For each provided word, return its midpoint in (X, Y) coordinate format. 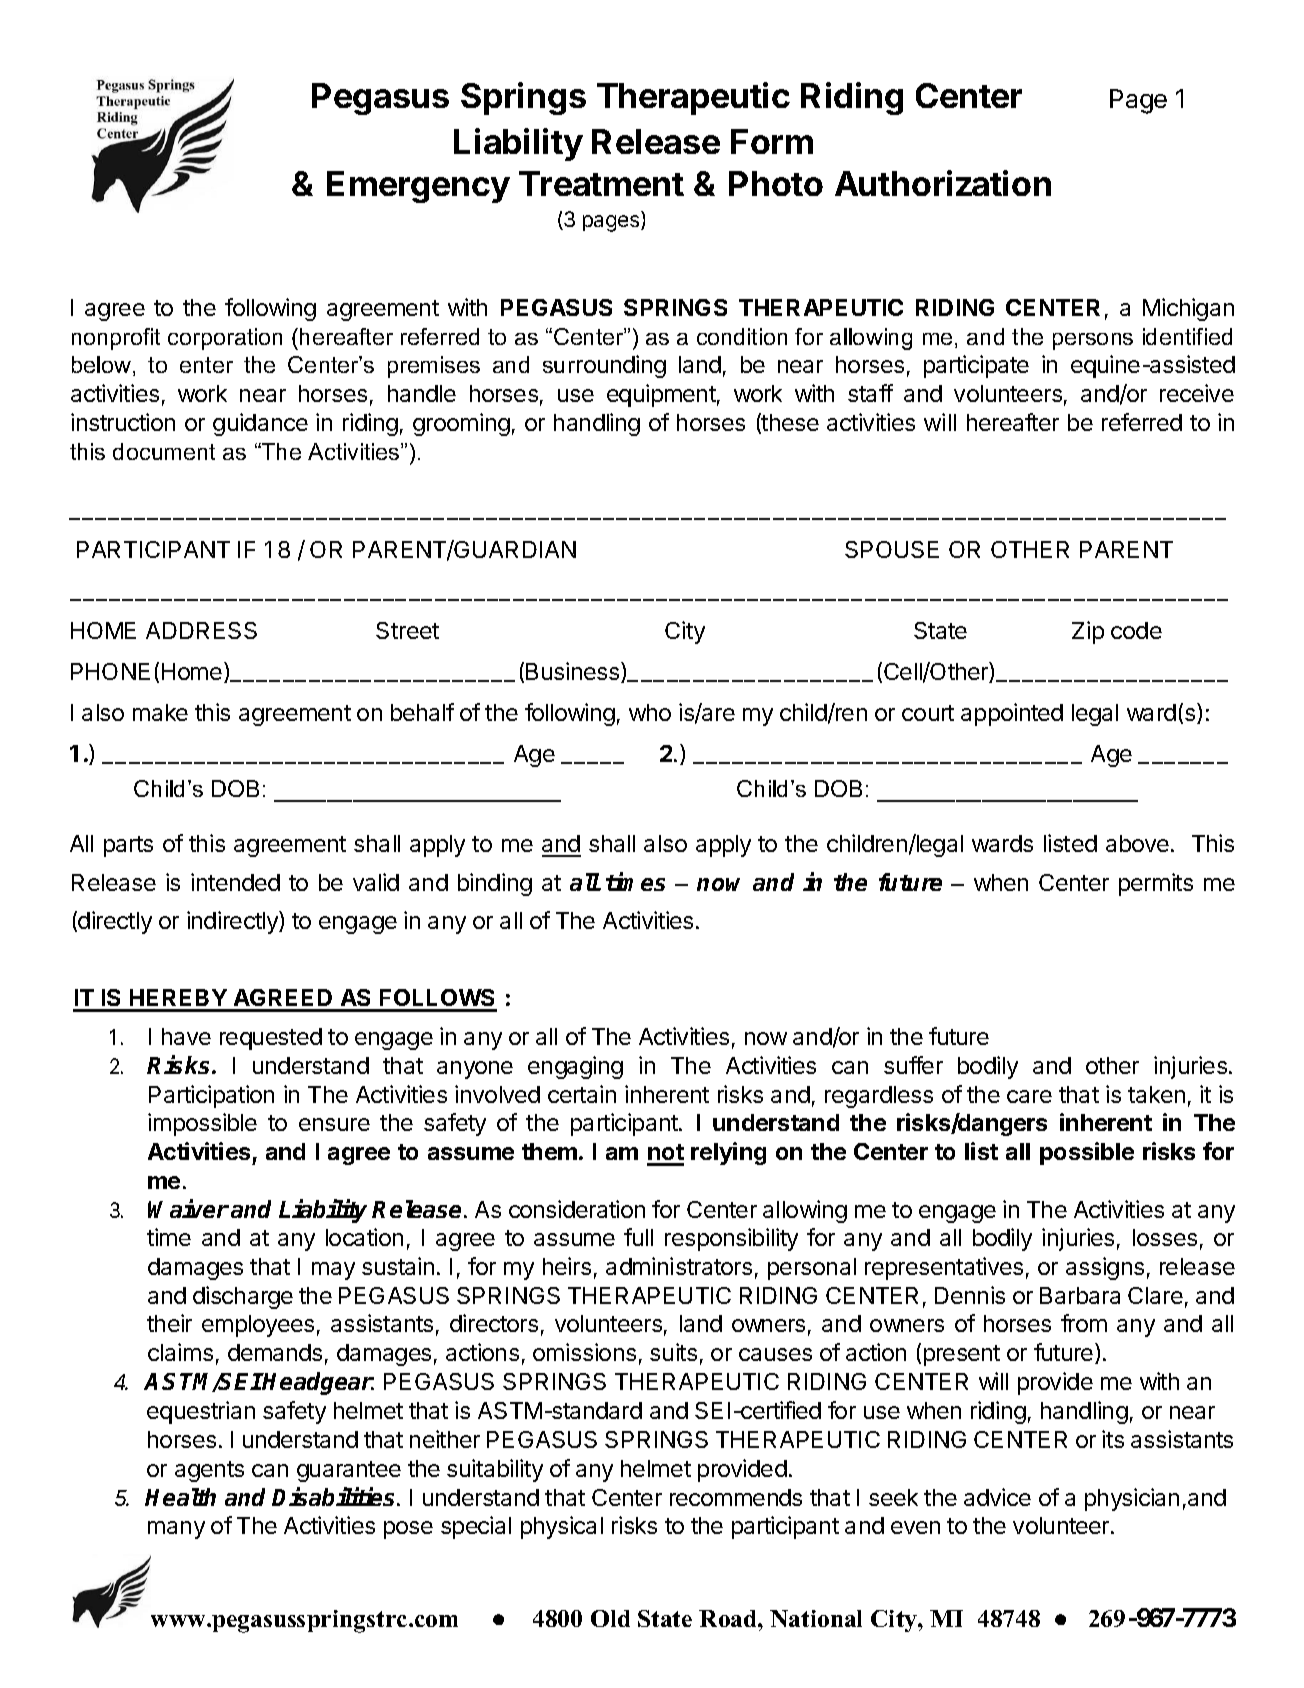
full (638, 1237)
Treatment (601, 183)
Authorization (943, 183)
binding (495, 884)
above (1137, 843)
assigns (1105, 1268)
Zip (1088, 632)
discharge (243, 1297)
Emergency (418, 187)
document (164, 451)
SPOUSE (892, 549)
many (176, 1530)
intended (235, 882)
